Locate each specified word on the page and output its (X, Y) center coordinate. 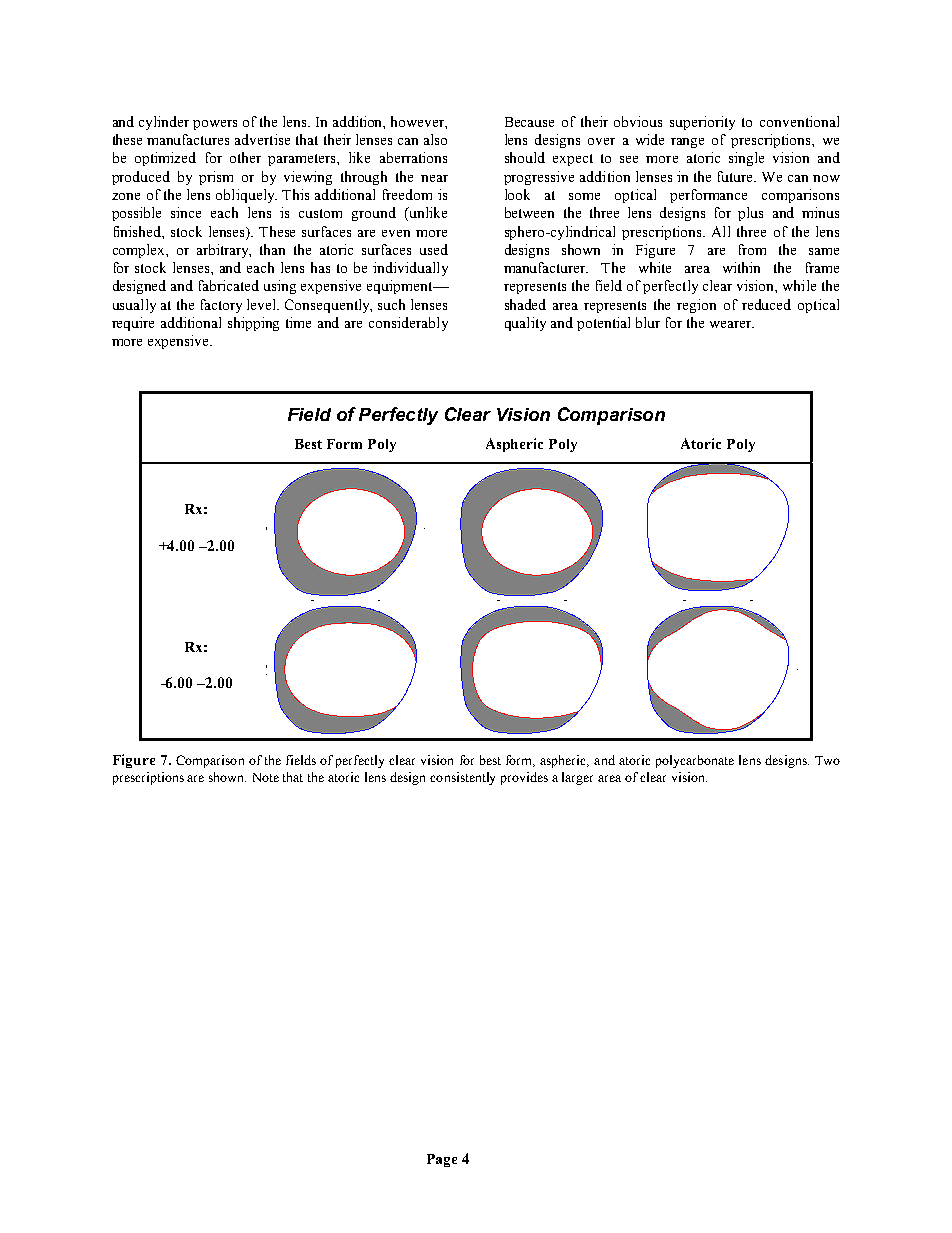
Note (266, 777)
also (435, 139)
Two (827, 760)
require (133, 324)
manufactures (188, 139)
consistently (462, 778)
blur (648, 322)
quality (525, 324)
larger (577, 778)
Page (442, 1160)
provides (524, 778)
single (746, 159)
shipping (253, 324)
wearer (732, 324)
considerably (408, 324)
